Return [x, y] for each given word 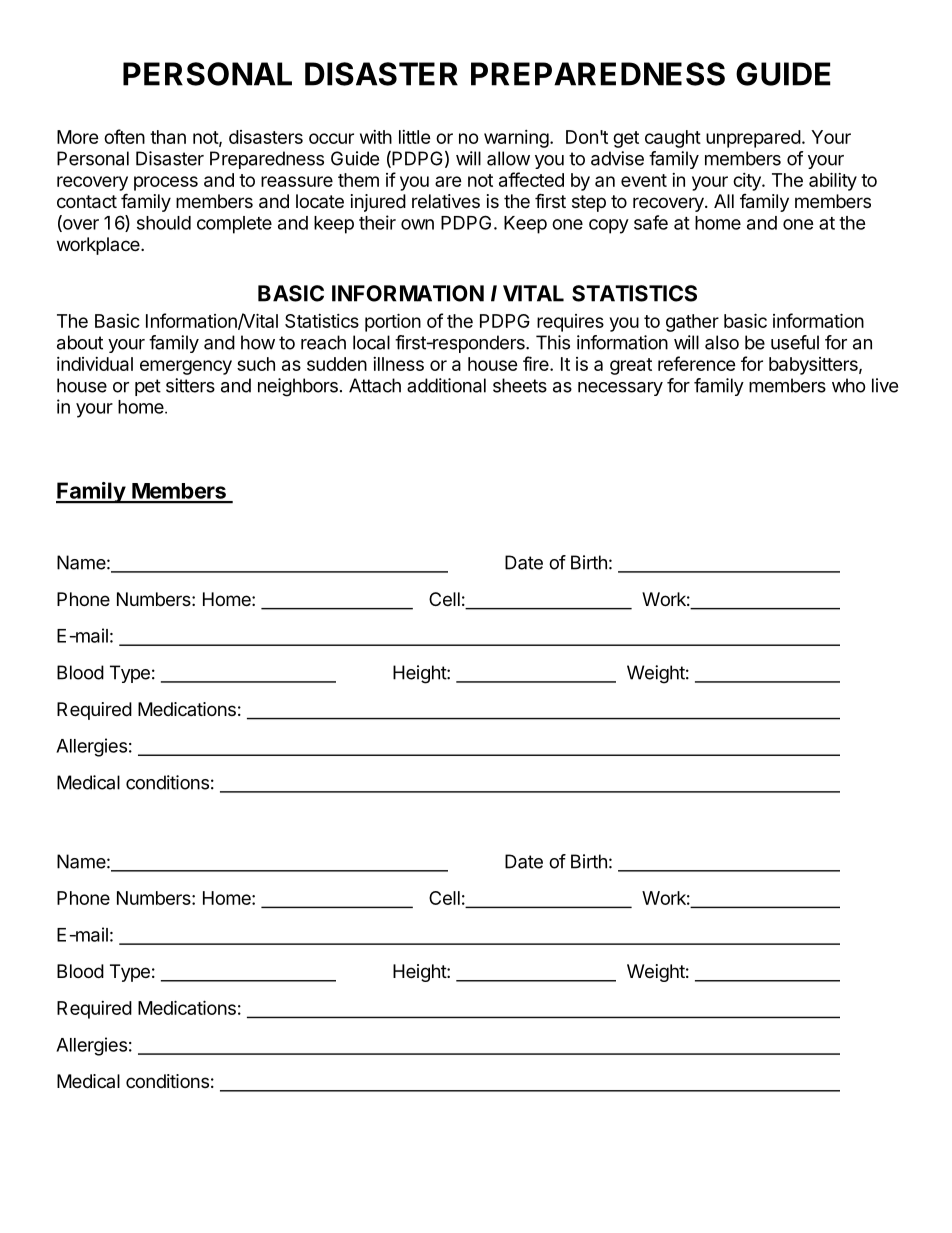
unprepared [753, 139]
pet [148, 387]
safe [651, 222]
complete [234, 225]
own [417, 224]
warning [516, 139]
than [168, 137]
